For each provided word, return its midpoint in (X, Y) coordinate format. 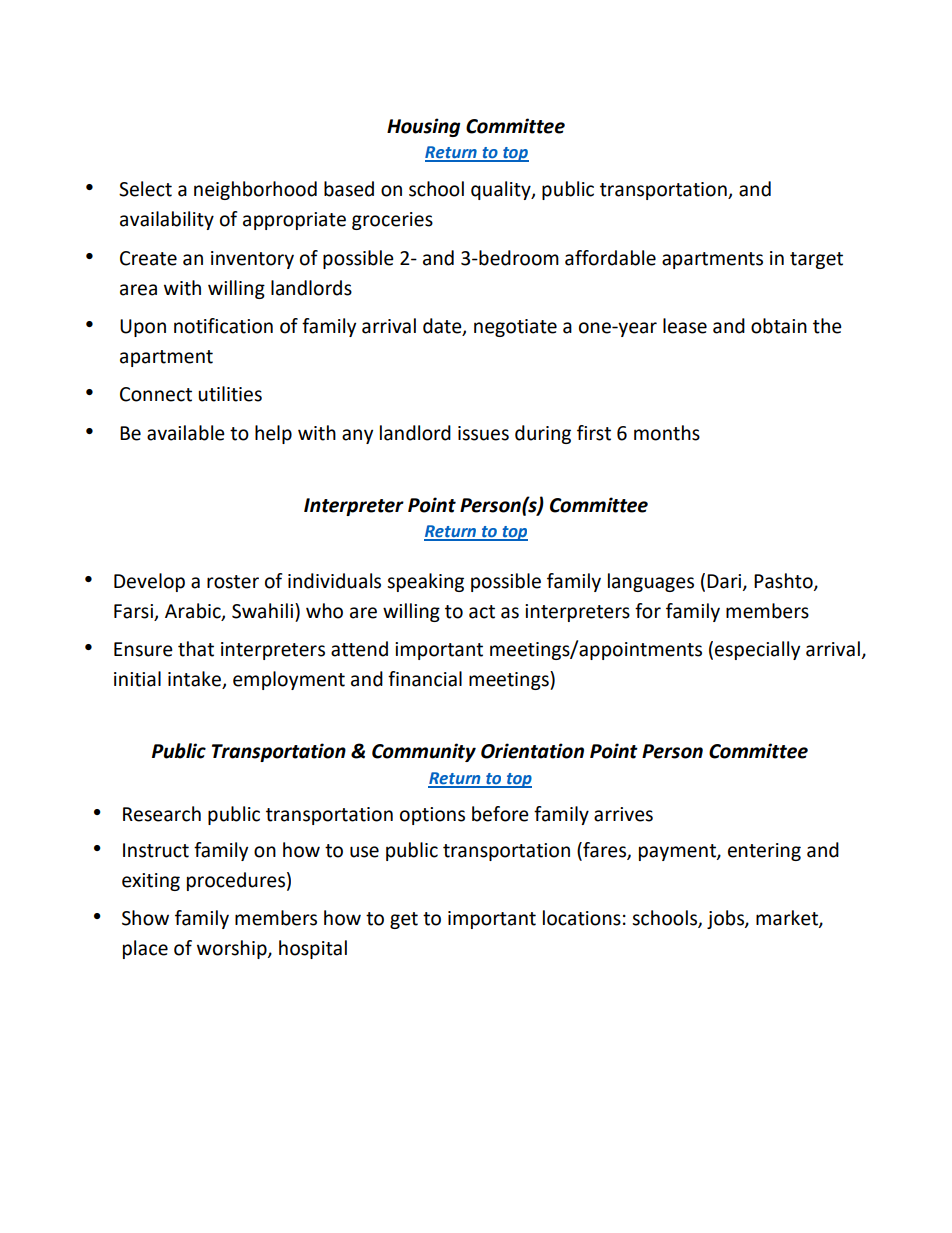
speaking (425, 582)
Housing (424, 127)
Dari (725, 582)
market (788, 919)
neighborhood (255, 190)
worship (233, 949)
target (816, 260)
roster (233, 582)
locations (582, 918)
